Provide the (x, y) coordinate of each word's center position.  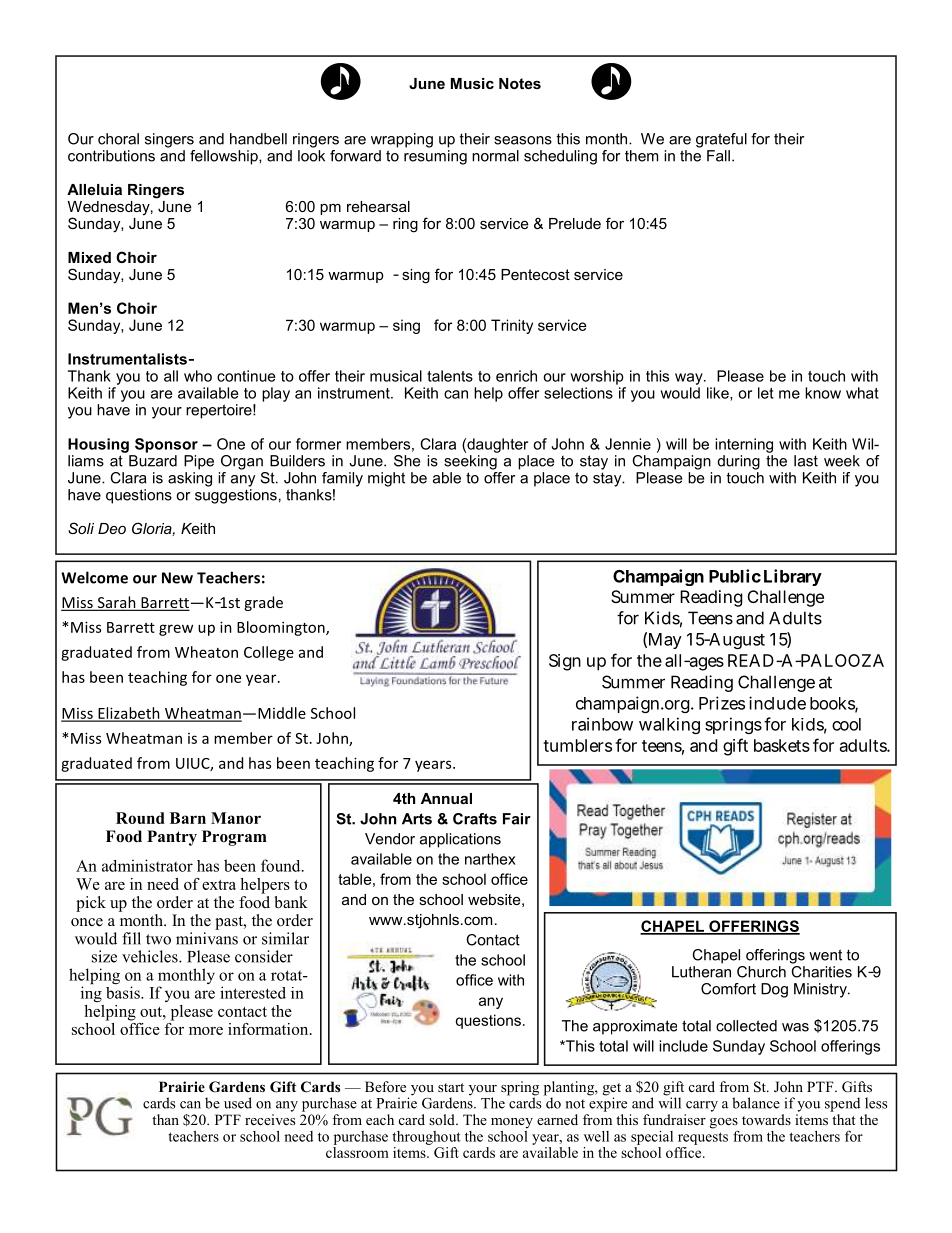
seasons (523, 140)
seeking (471, 461)
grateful (721, 140)
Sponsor (166, 445)
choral (118, 139)
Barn (188, 818)
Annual (446, 798)
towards (766, 1119)
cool (846, 724)
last (806, 461)
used (238, 1103)
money (512, 1123)
